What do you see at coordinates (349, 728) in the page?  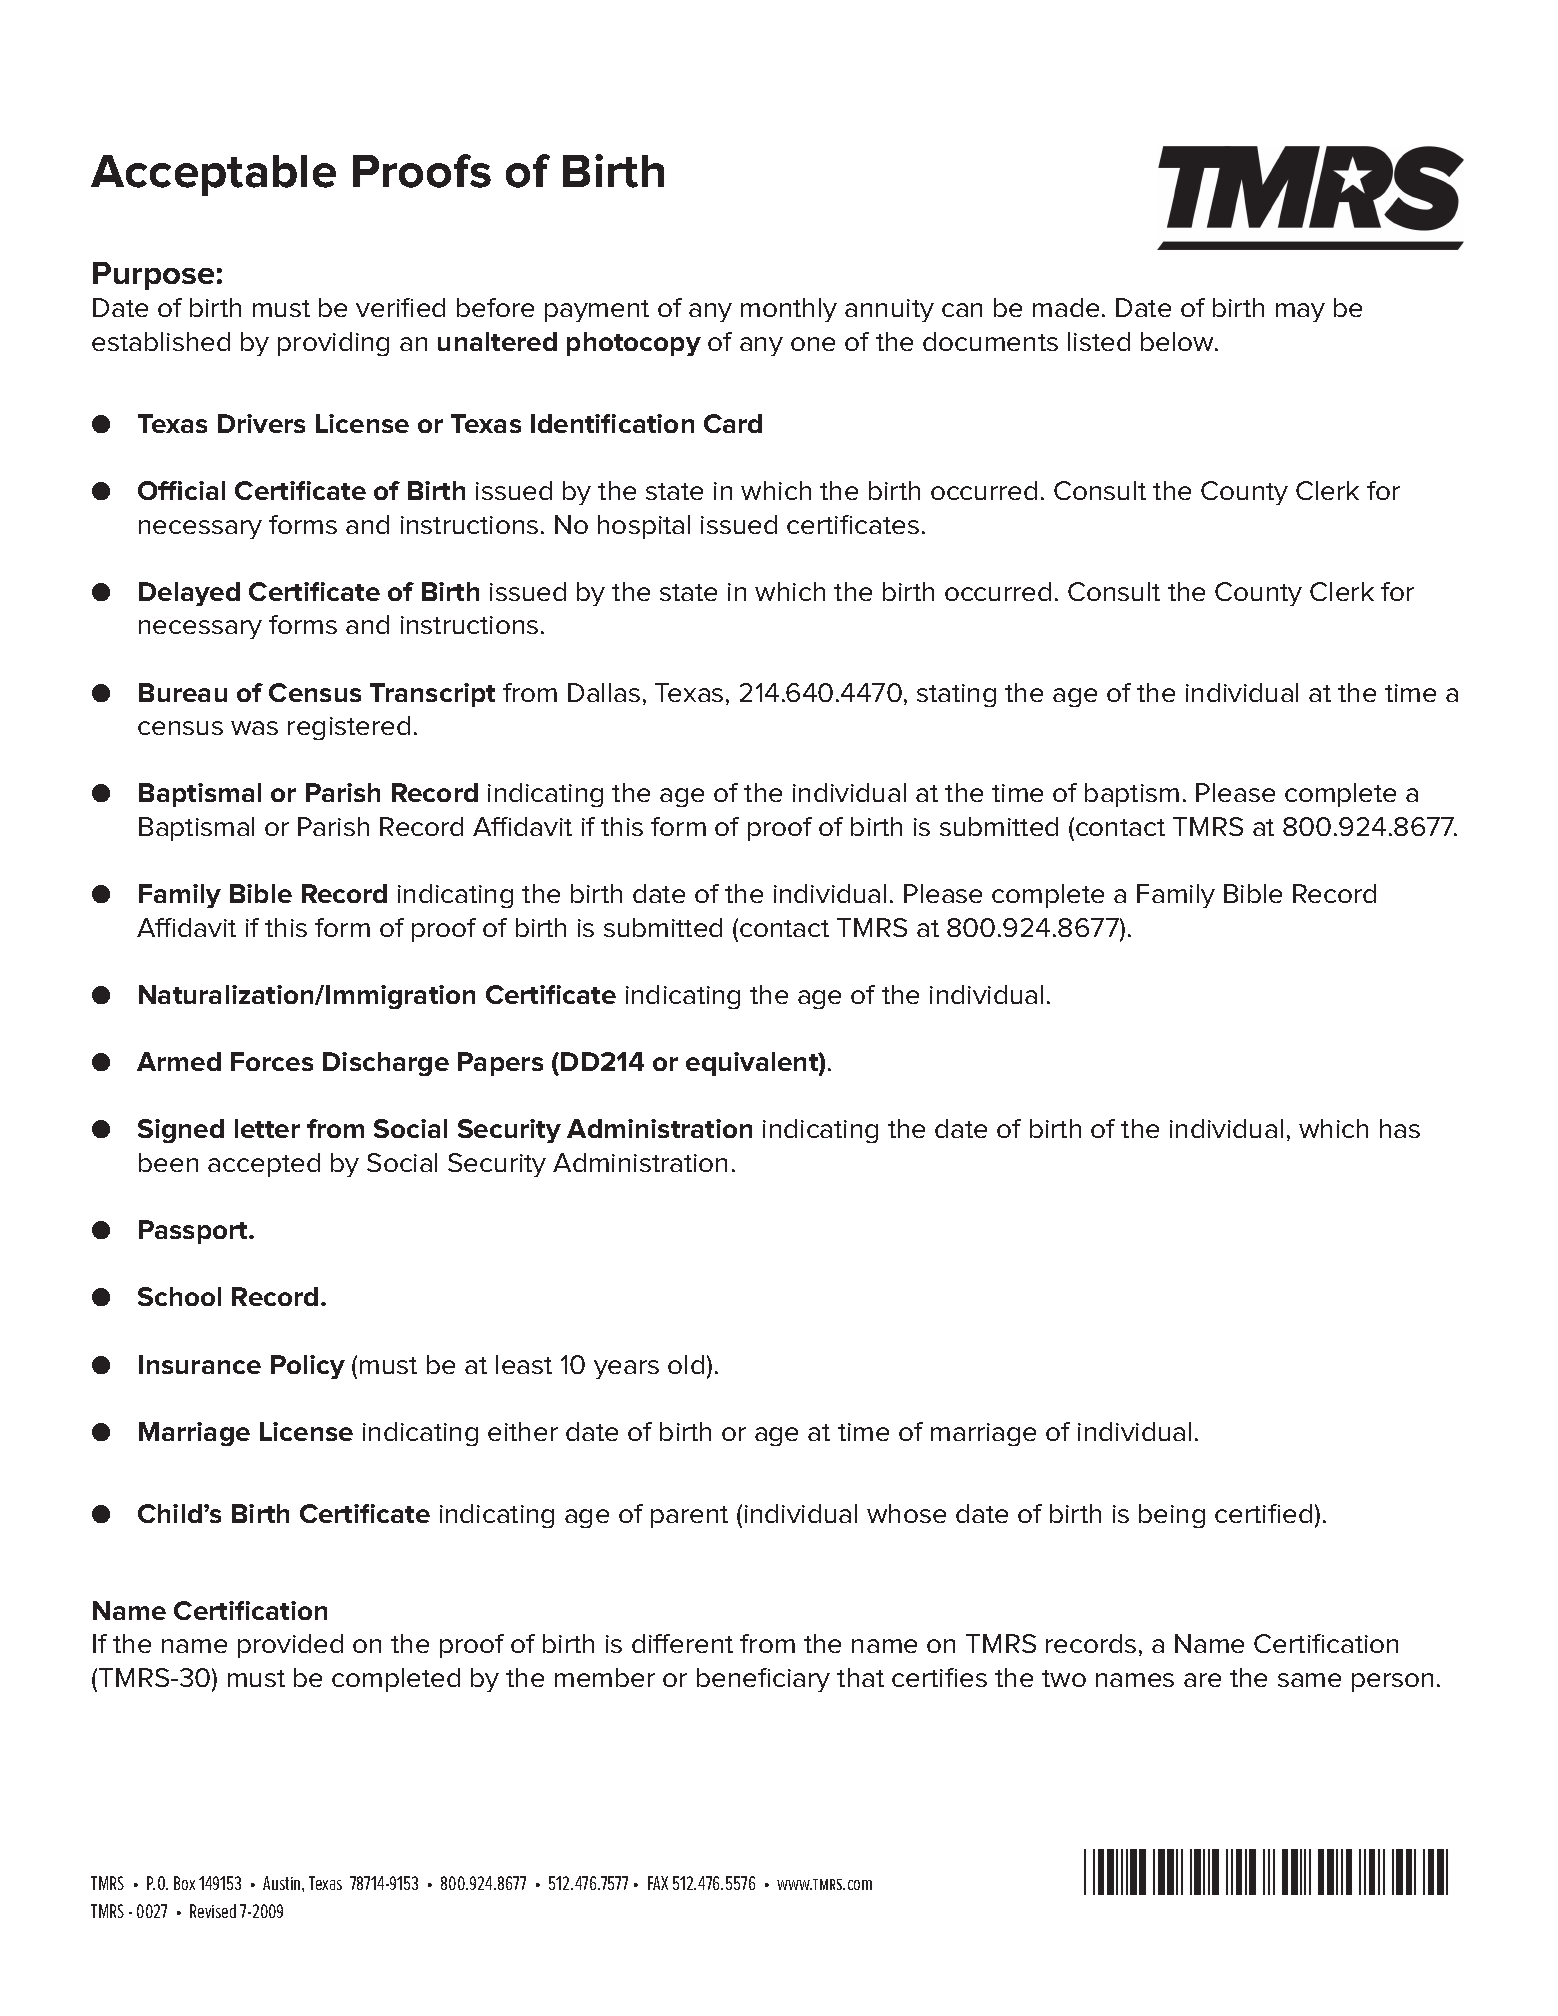 I see `registered` at bounding box center [349, 728].
